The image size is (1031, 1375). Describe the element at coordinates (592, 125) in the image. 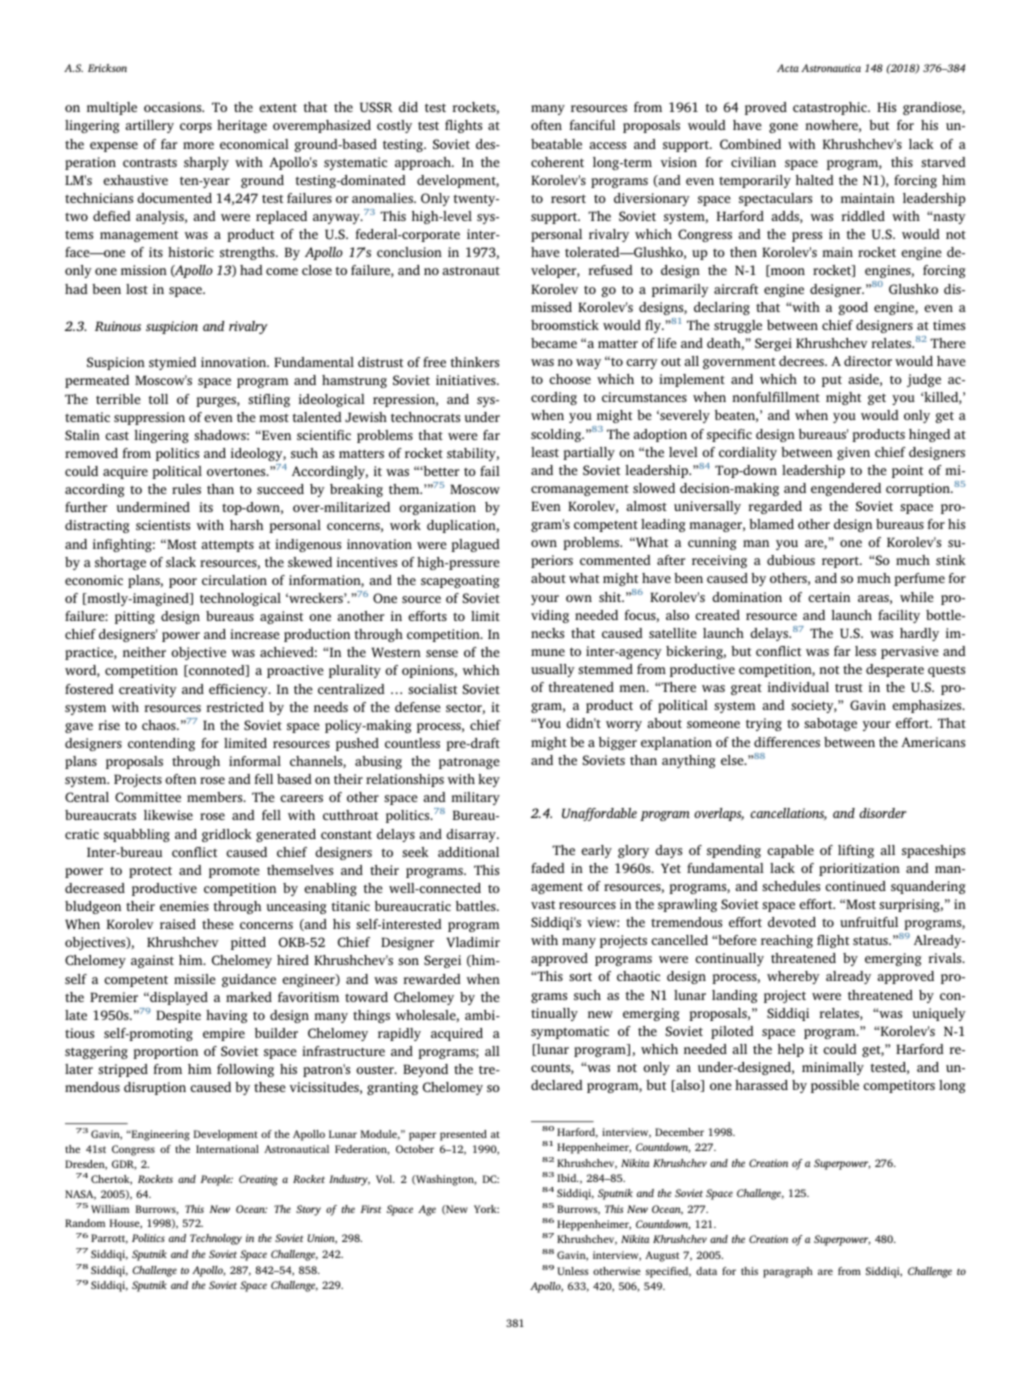

I see `fanciful` at that location.
